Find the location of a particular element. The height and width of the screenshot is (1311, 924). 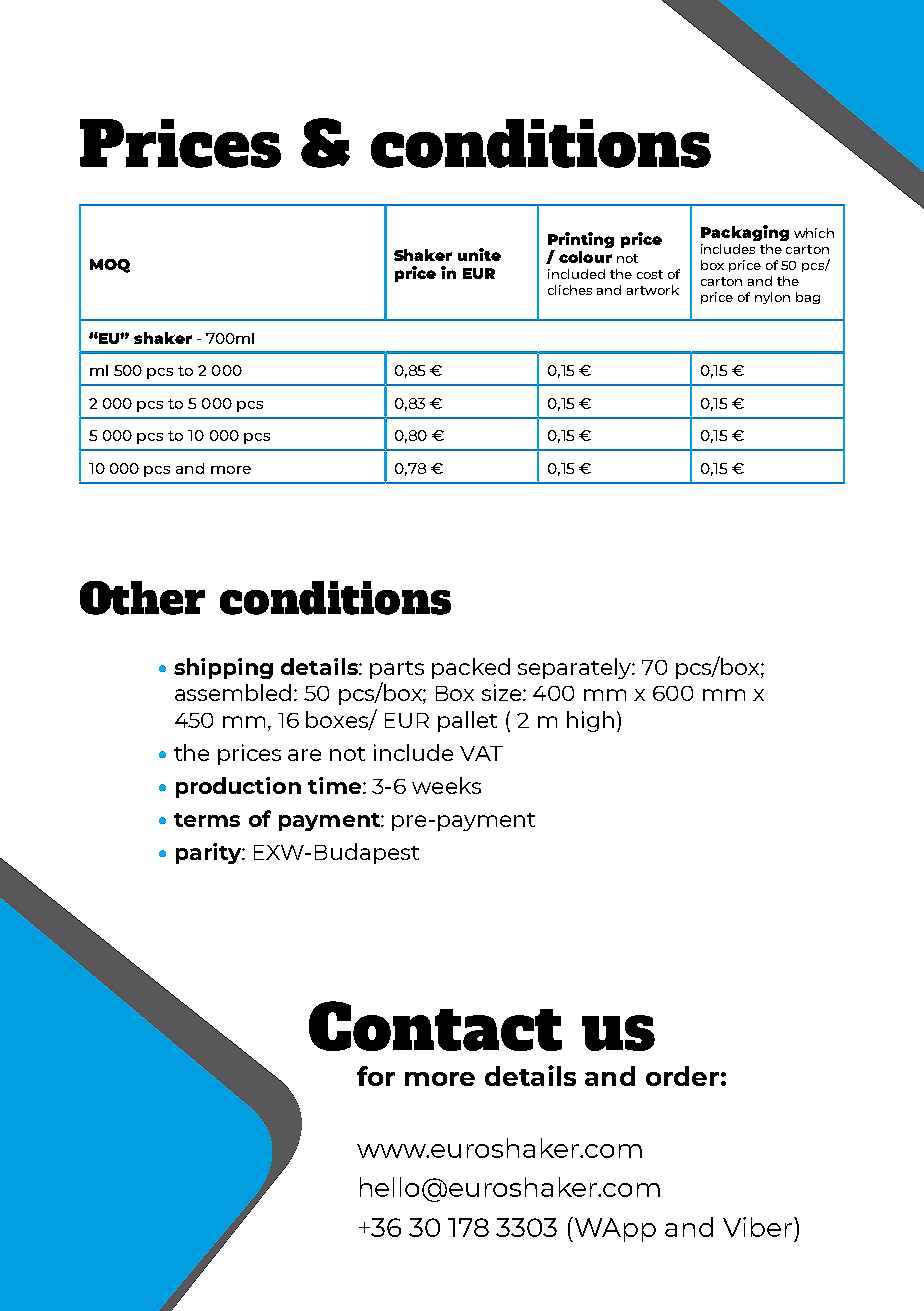

Other is located at coordinates (142, 598).
